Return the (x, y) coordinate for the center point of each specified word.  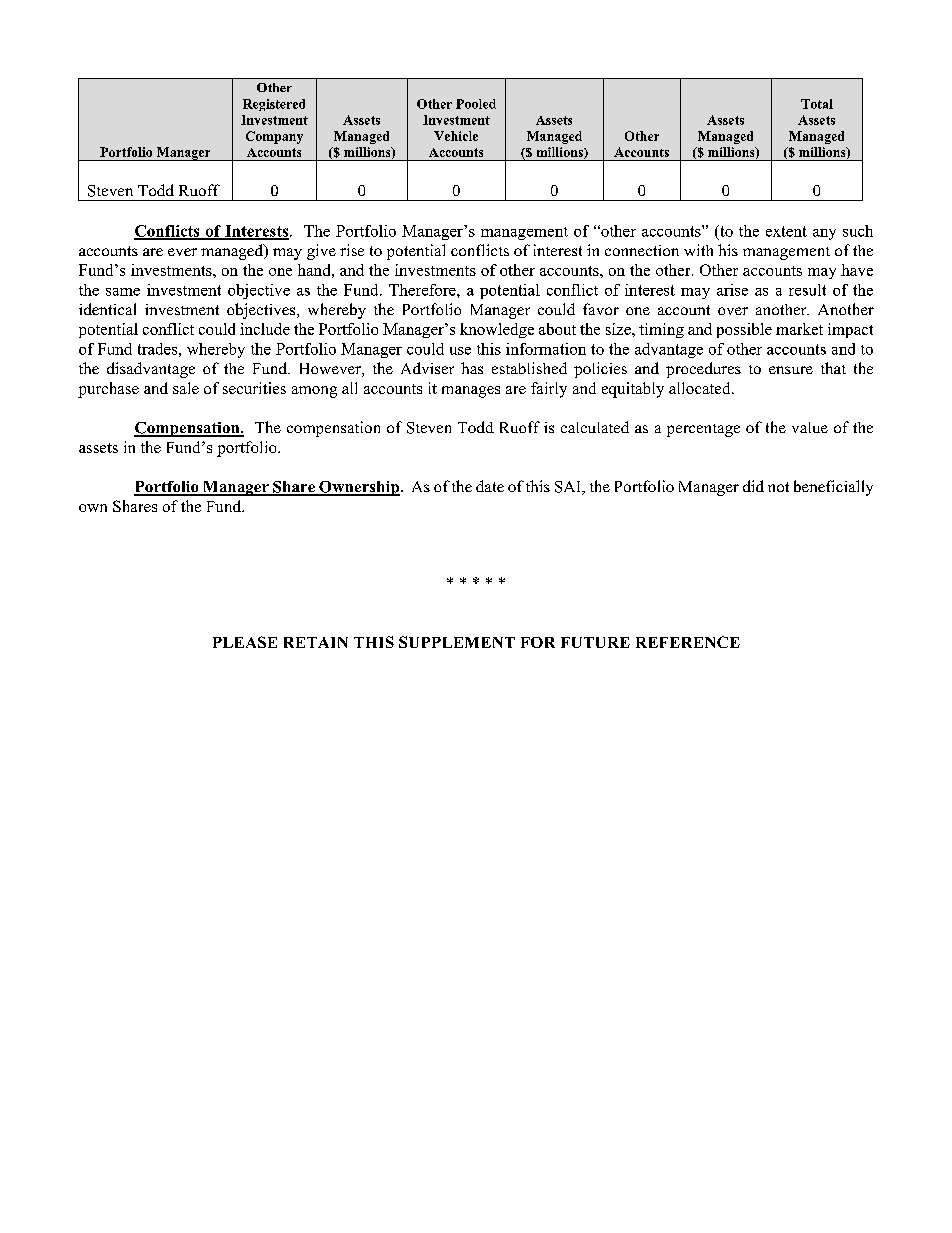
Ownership (358, 488)
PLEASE (245, 642)
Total (817, 104)
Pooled (476, 104)
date (490, 486)
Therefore (423, 290)
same (123, 292)
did (753, 486)
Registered (274, 105)
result (807, 290)
